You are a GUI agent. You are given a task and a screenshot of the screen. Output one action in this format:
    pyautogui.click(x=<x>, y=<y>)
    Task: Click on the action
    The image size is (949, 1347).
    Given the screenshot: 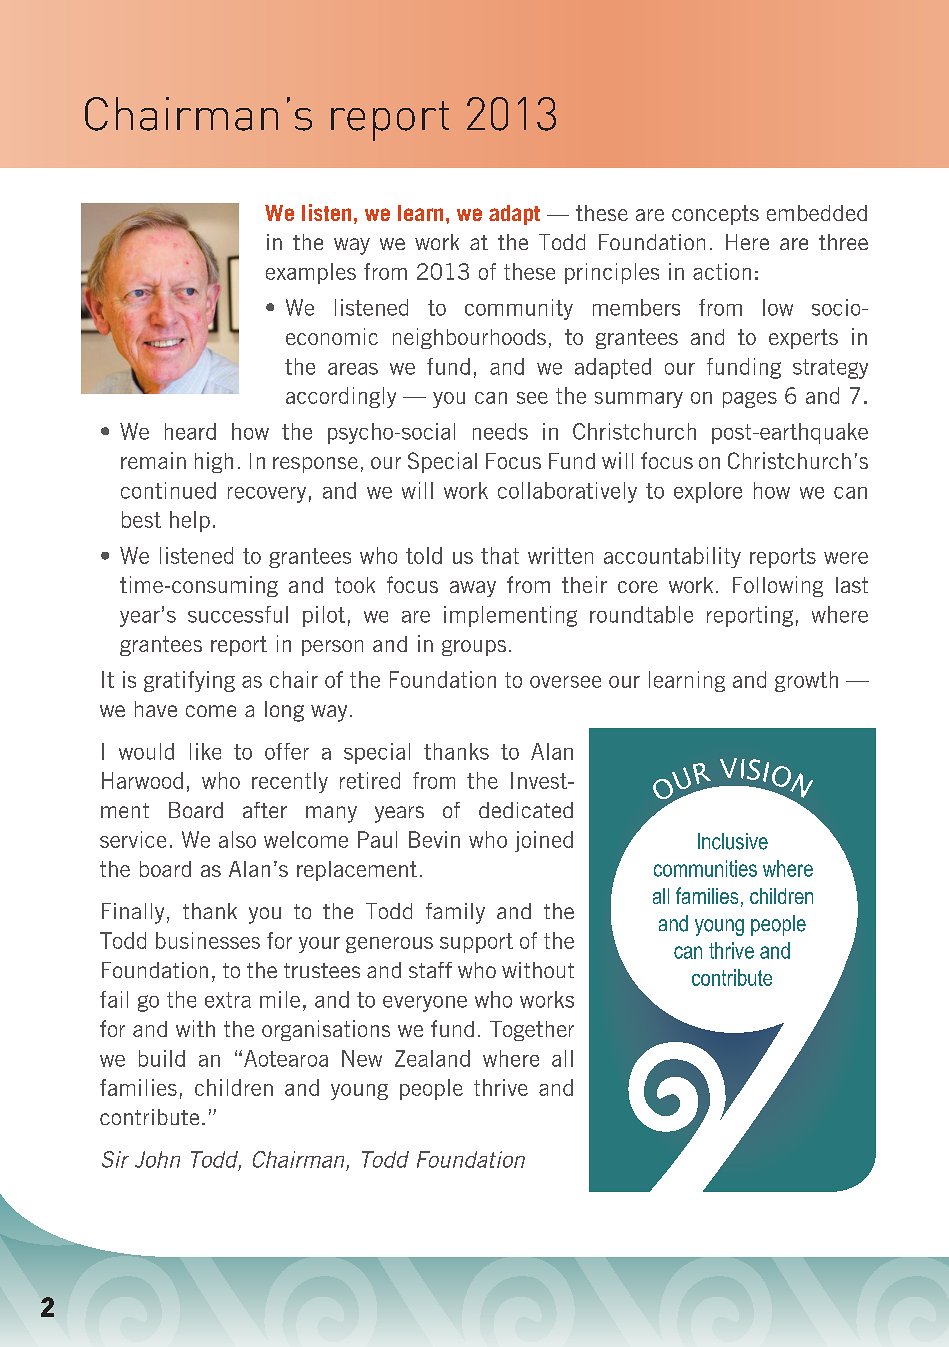 What is the action you would take?
    pyautogui.click(x=722, y=271)
